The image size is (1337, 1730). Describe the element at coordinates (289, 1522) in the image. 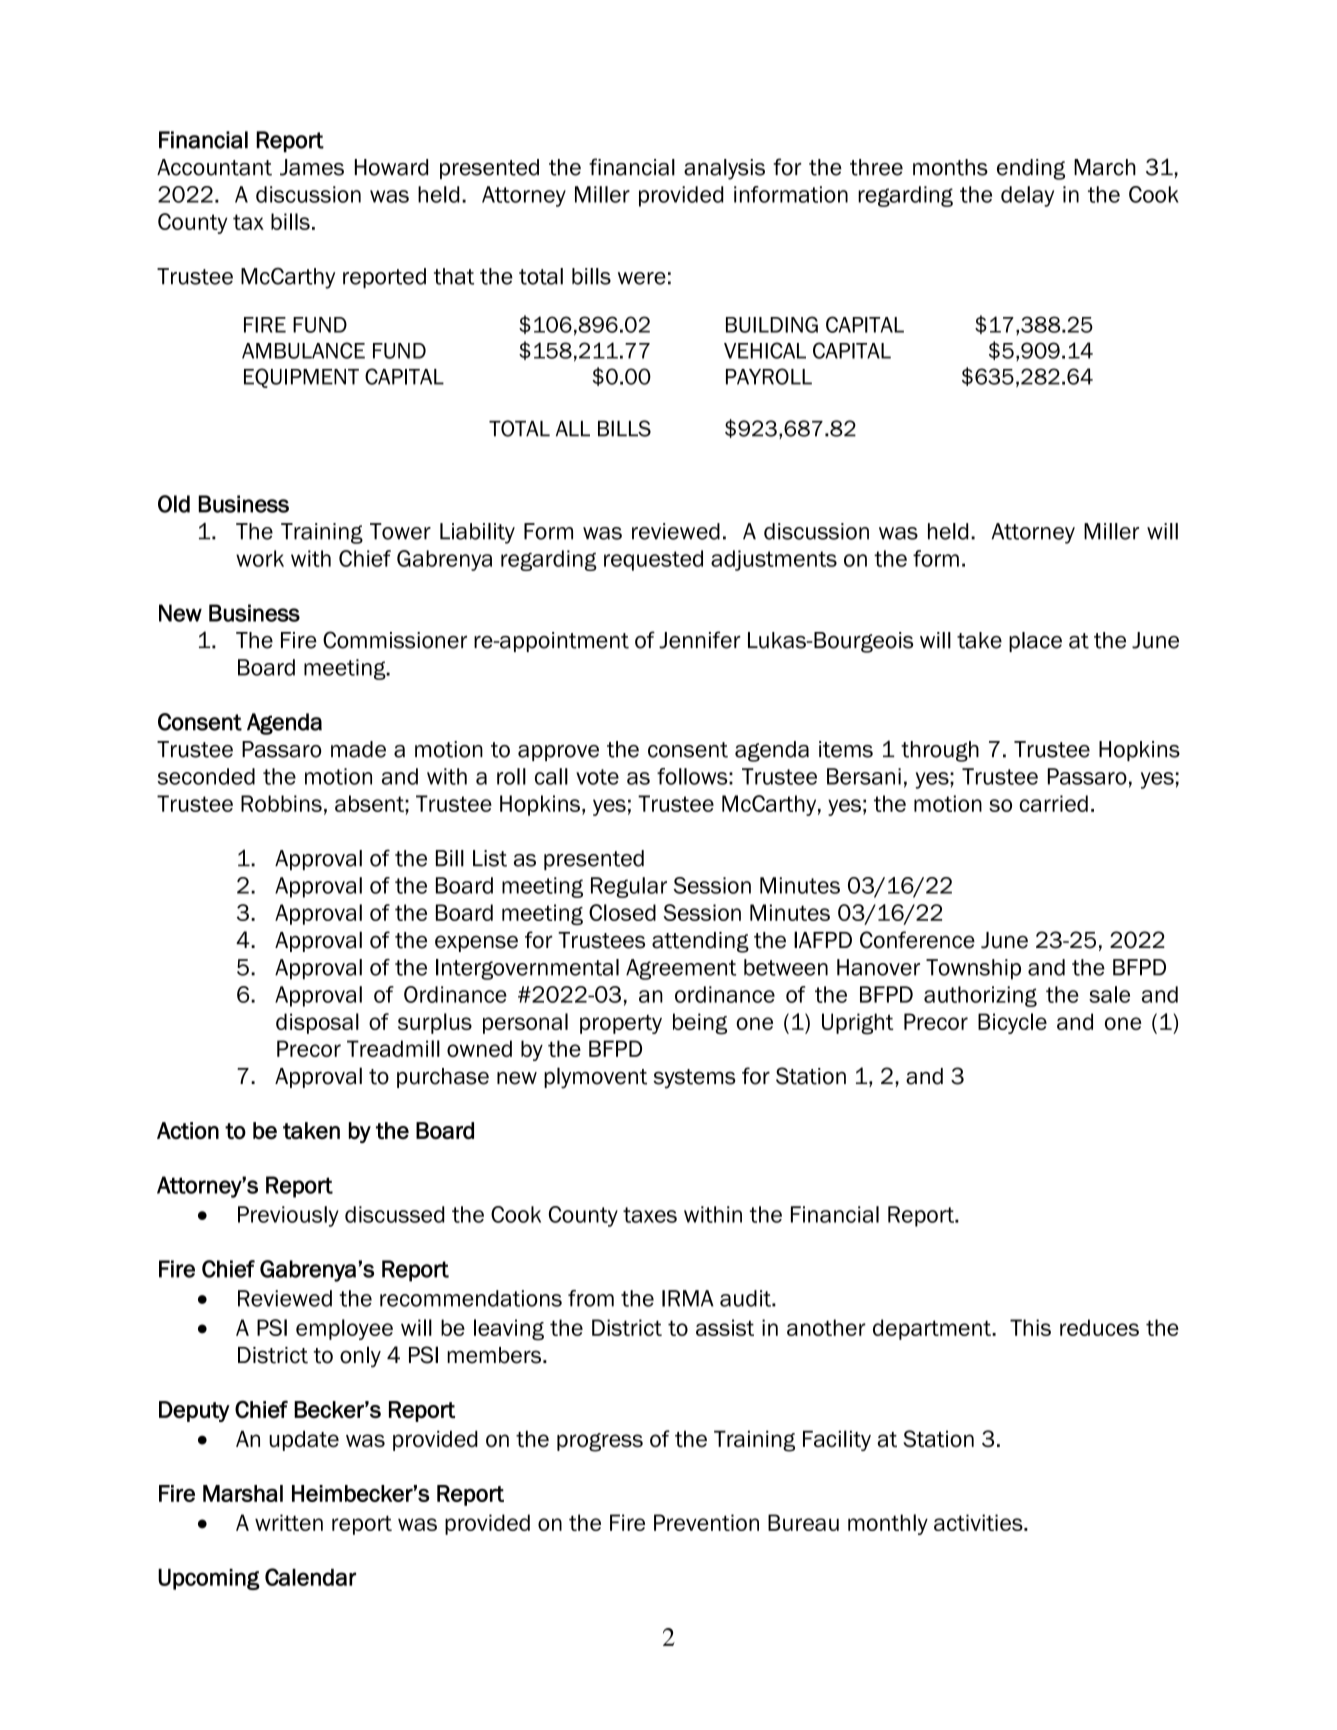

I see `written` at that location.
